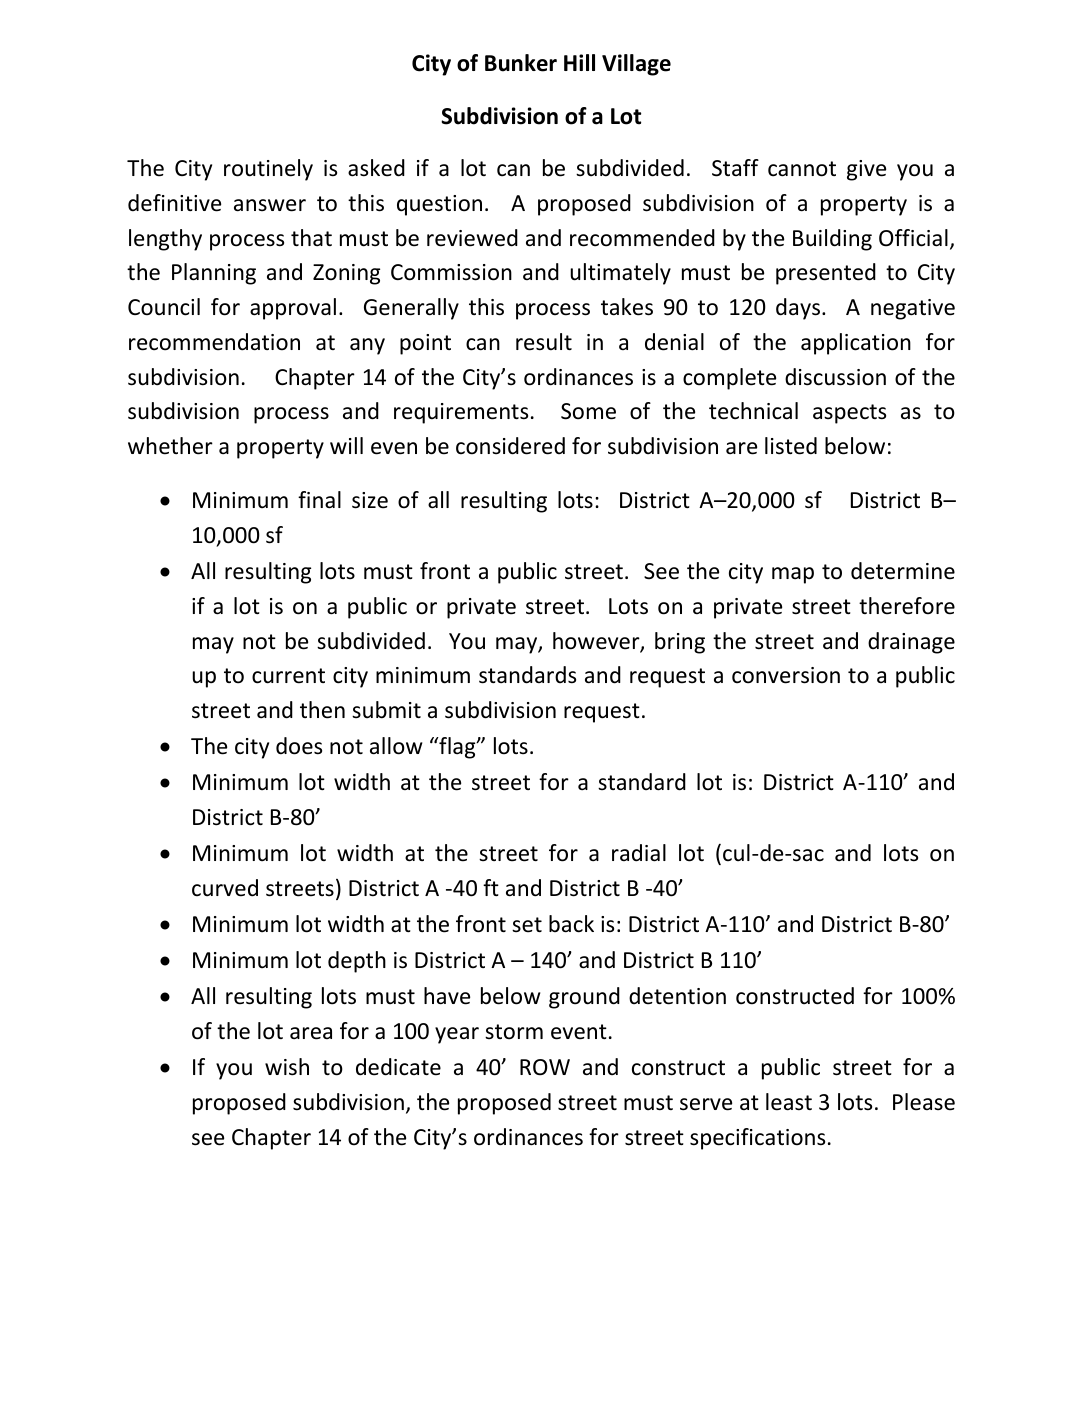  What do you see at coordinates (680, 643) in the screenshot?
I see `bring` at bounding box center [680, 643].
